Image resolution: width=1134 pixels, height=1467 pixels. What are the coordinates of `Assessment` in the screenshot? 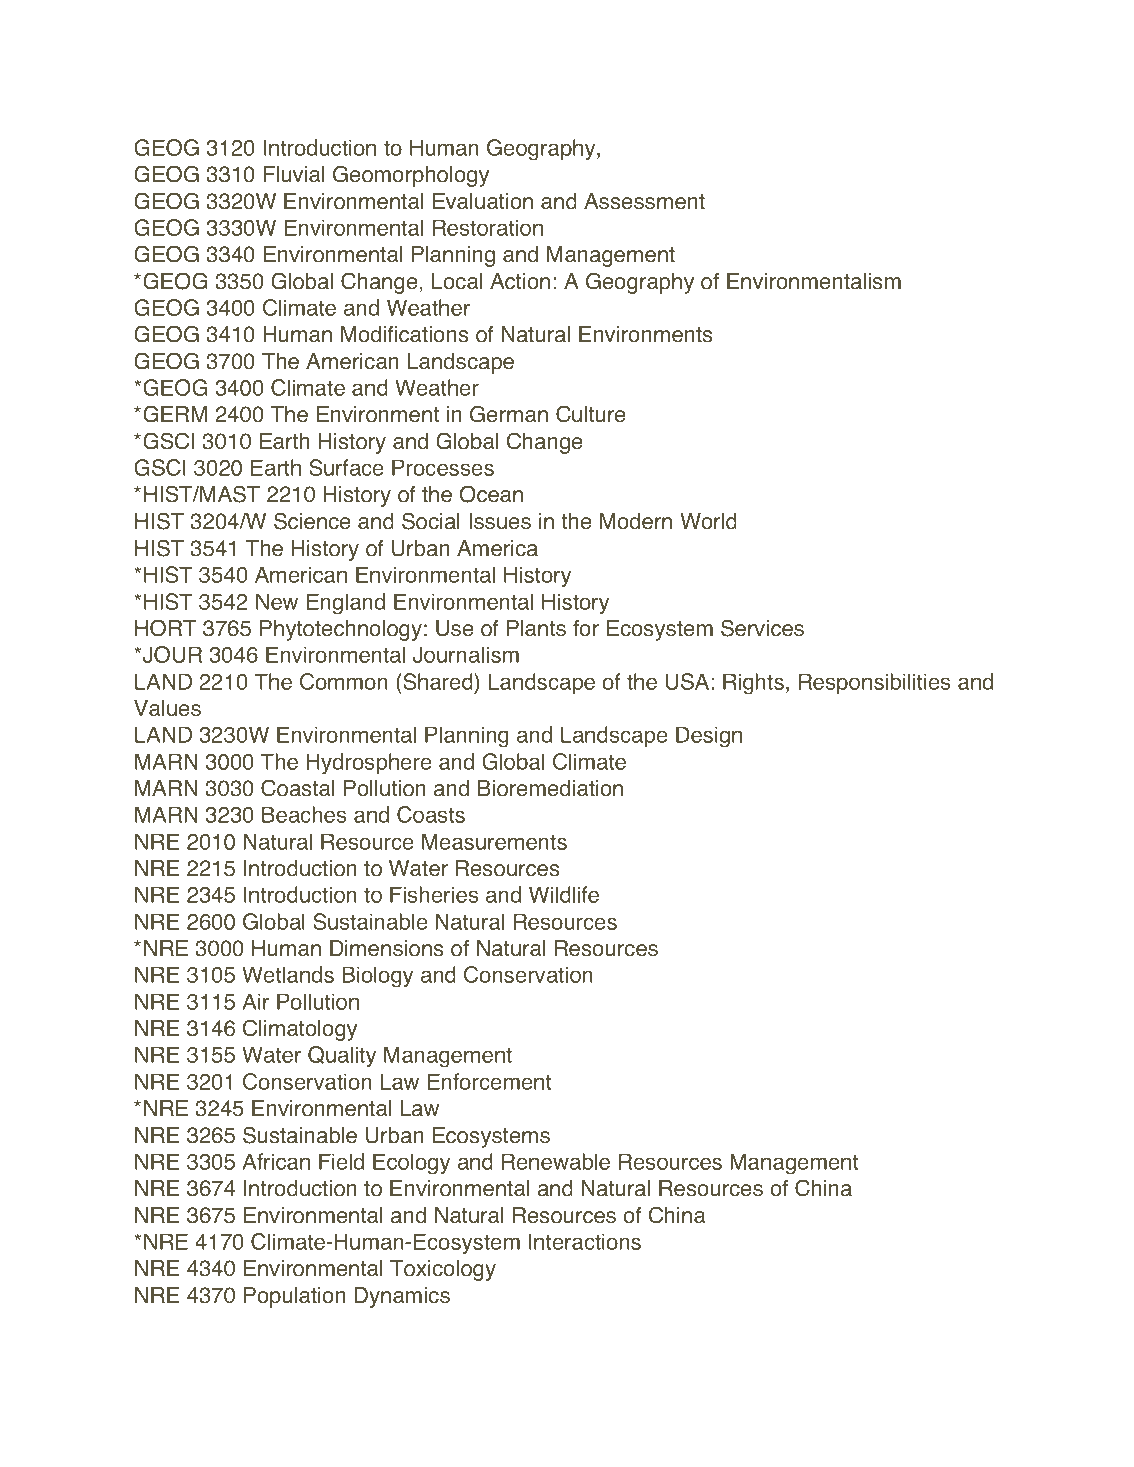 It's located at (644, 201).
